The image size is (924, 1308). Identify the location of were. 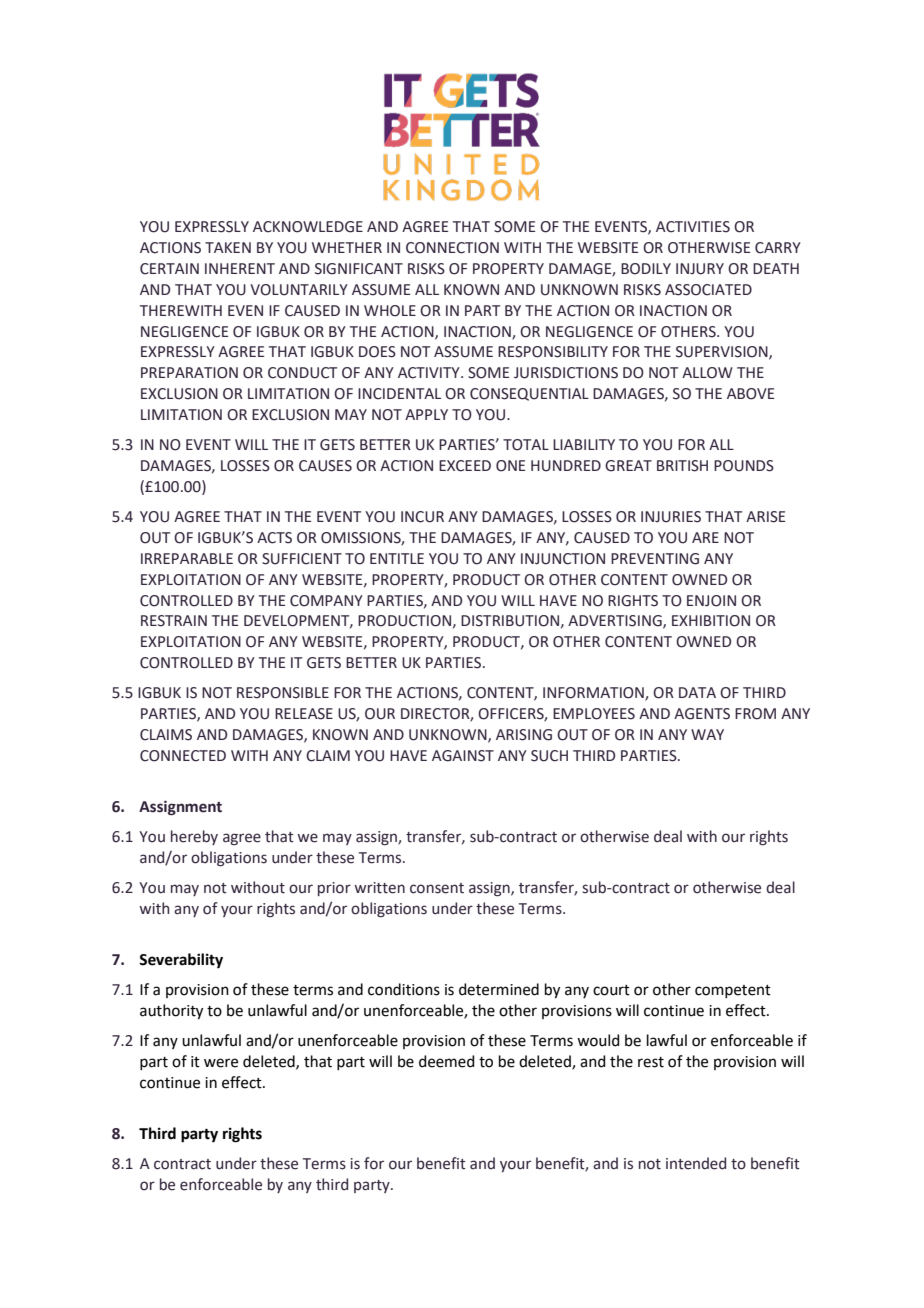
(221, 1063).
